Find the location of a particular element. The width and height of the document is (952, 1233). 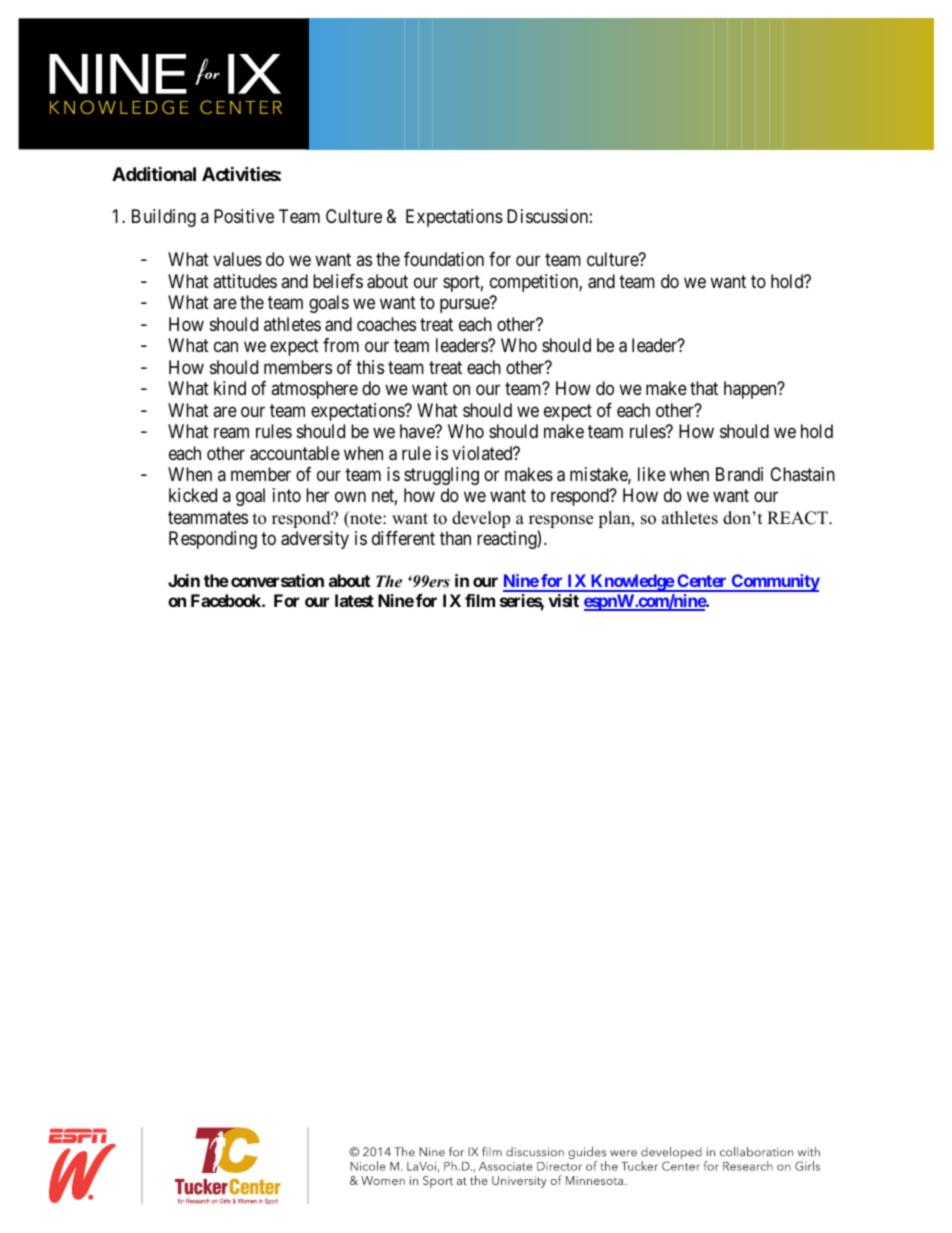

film is located at coordinates (480, 600).
